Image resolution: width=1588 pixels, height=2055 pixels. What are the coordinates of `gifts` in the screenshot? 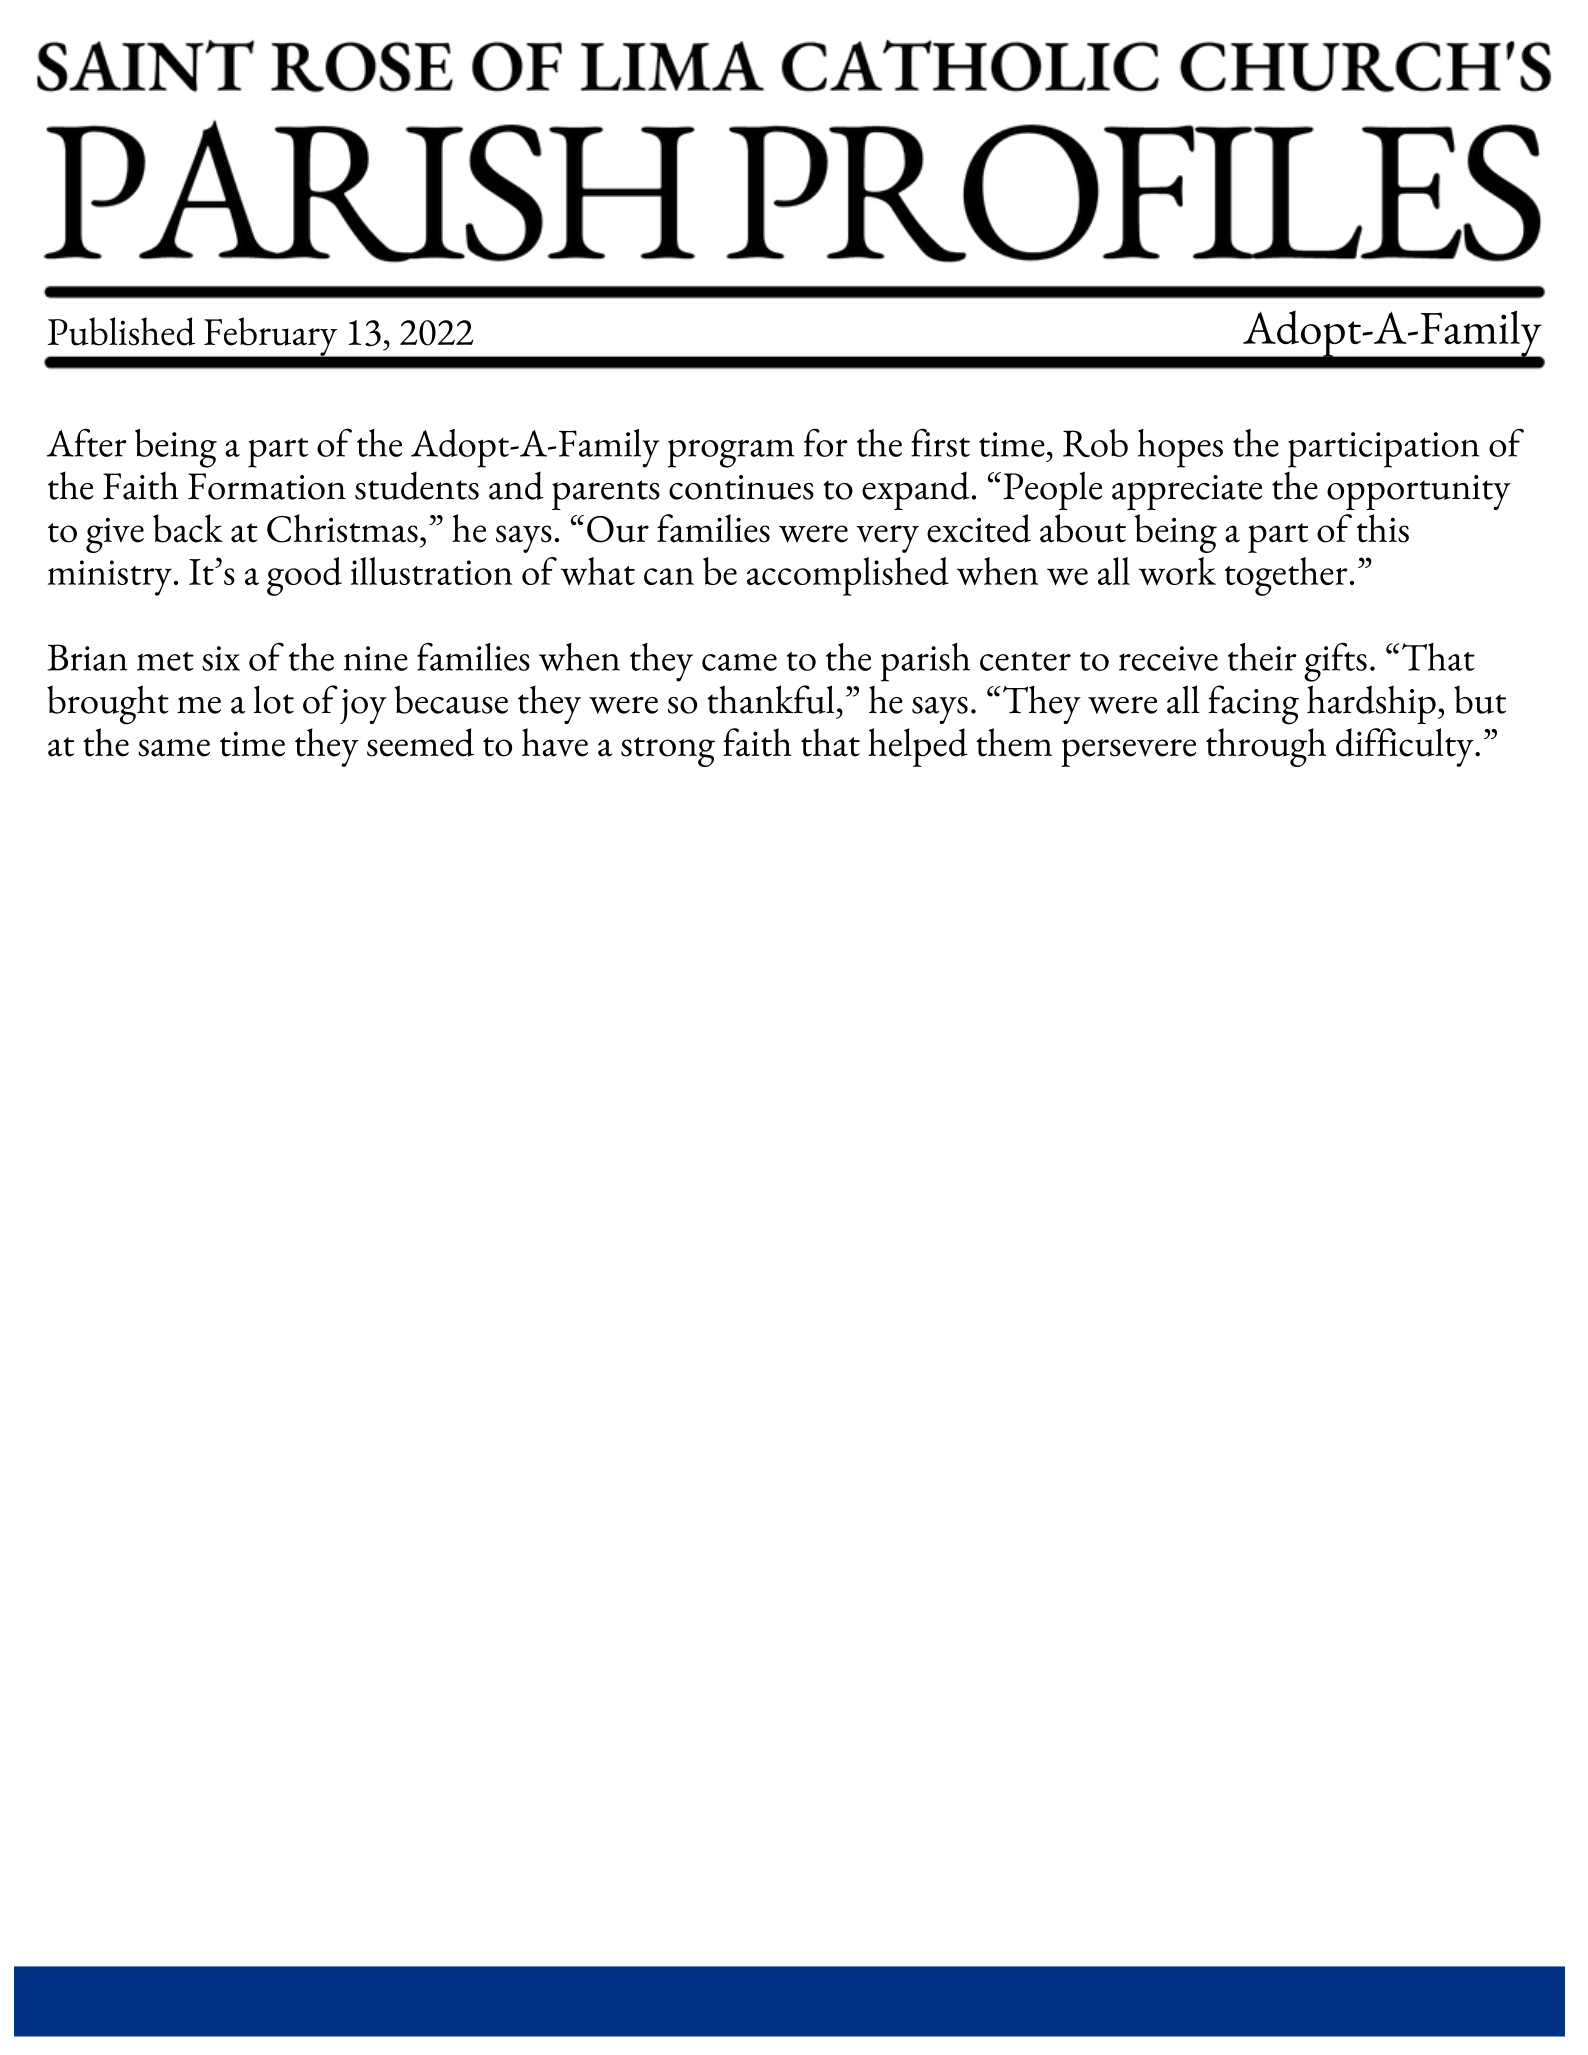 It's located at (1335, 662).
